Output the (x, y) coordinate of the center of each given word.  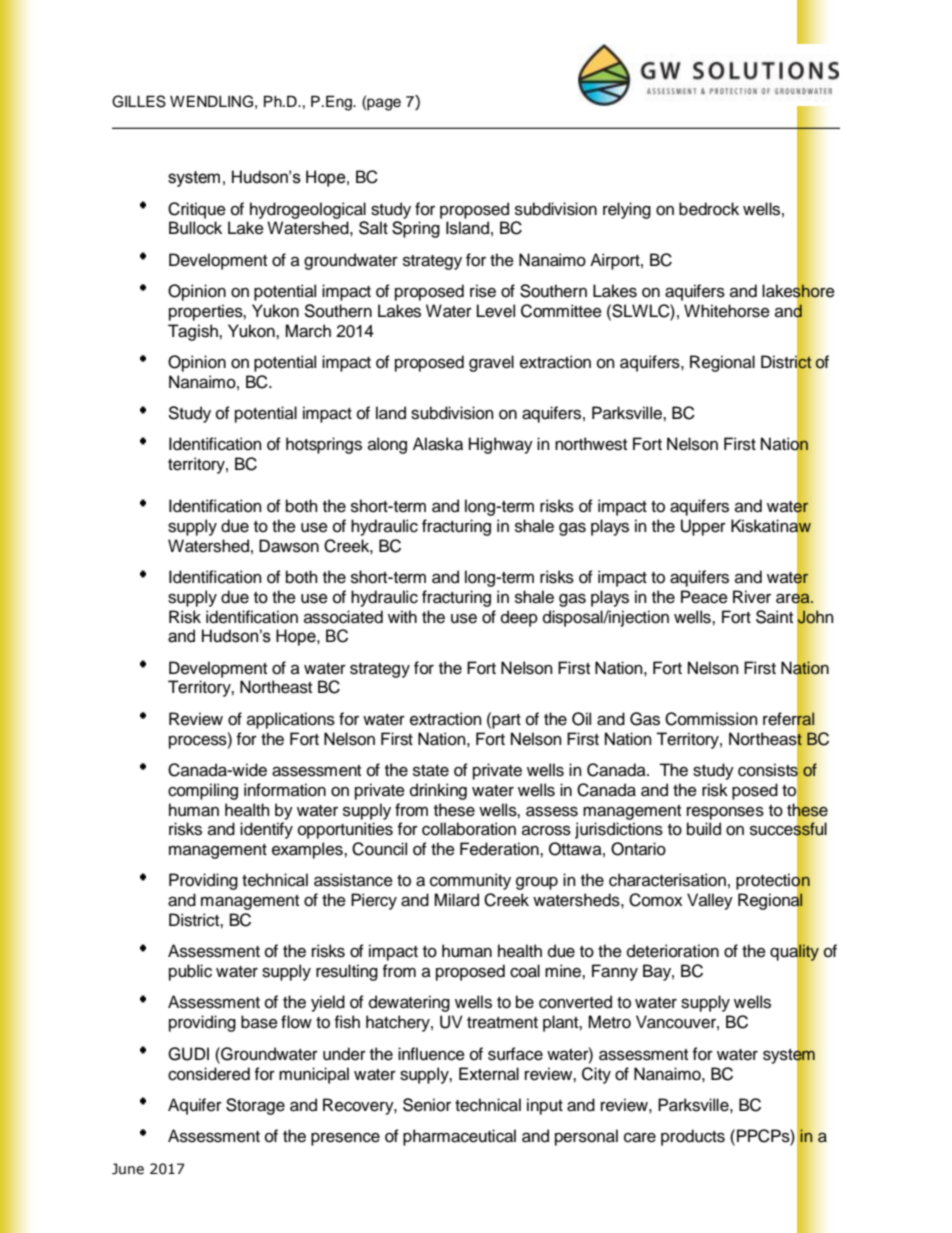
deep (519, 618)
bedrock (709, 209)
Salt (373, 228)
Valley (710, 901)
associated (343, 617)
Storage (255, 1106)
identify (266, 830)
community (470, 881)
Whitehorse (727, 311)
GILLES (139, 101)
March (308, 331)
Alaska (438, 444)
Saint (774, 617)
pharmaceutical (459, 1137)
